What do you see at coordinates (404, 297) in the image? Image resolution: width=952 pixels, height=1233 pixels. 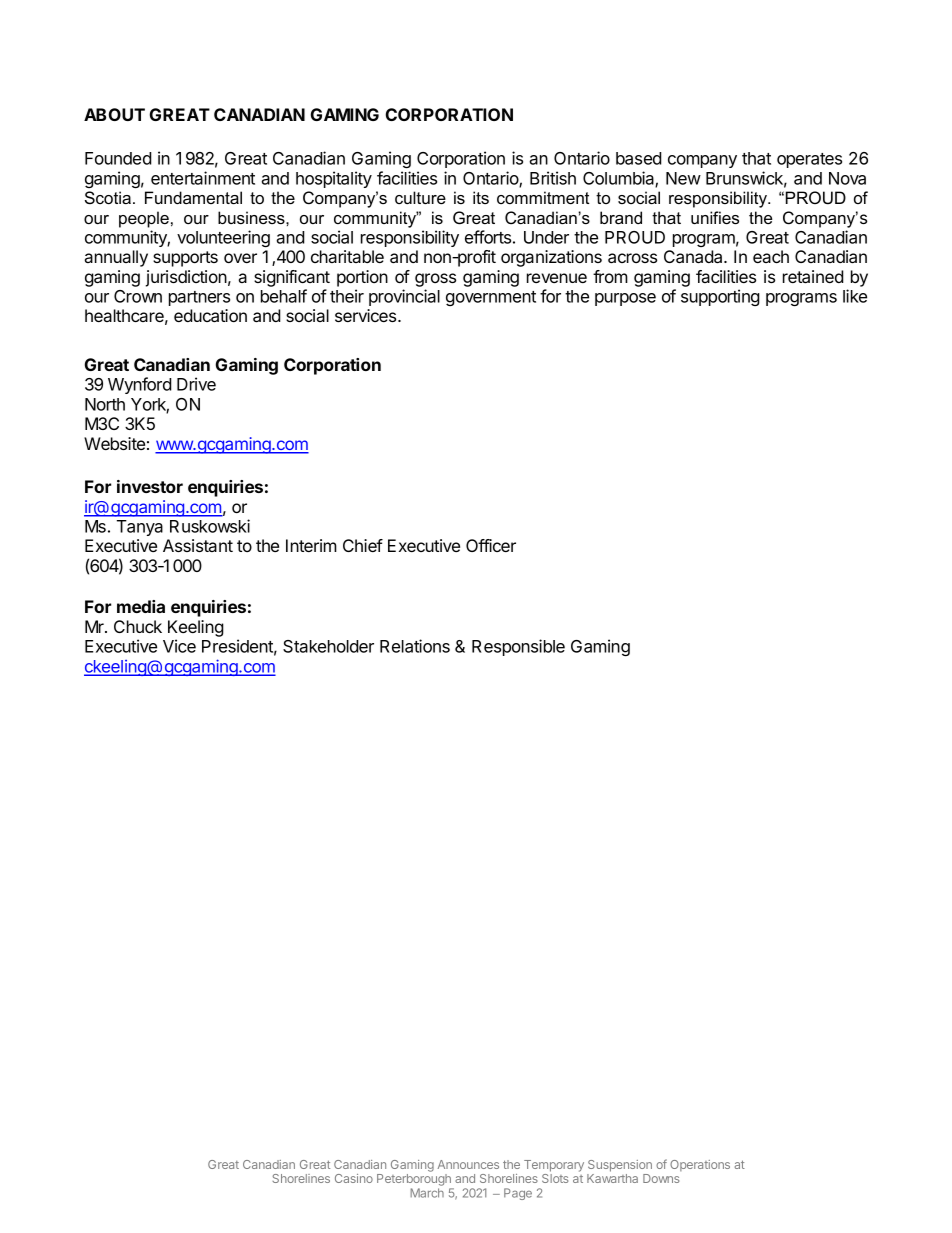 I see `provincial` at bounding box center [404, 297].
